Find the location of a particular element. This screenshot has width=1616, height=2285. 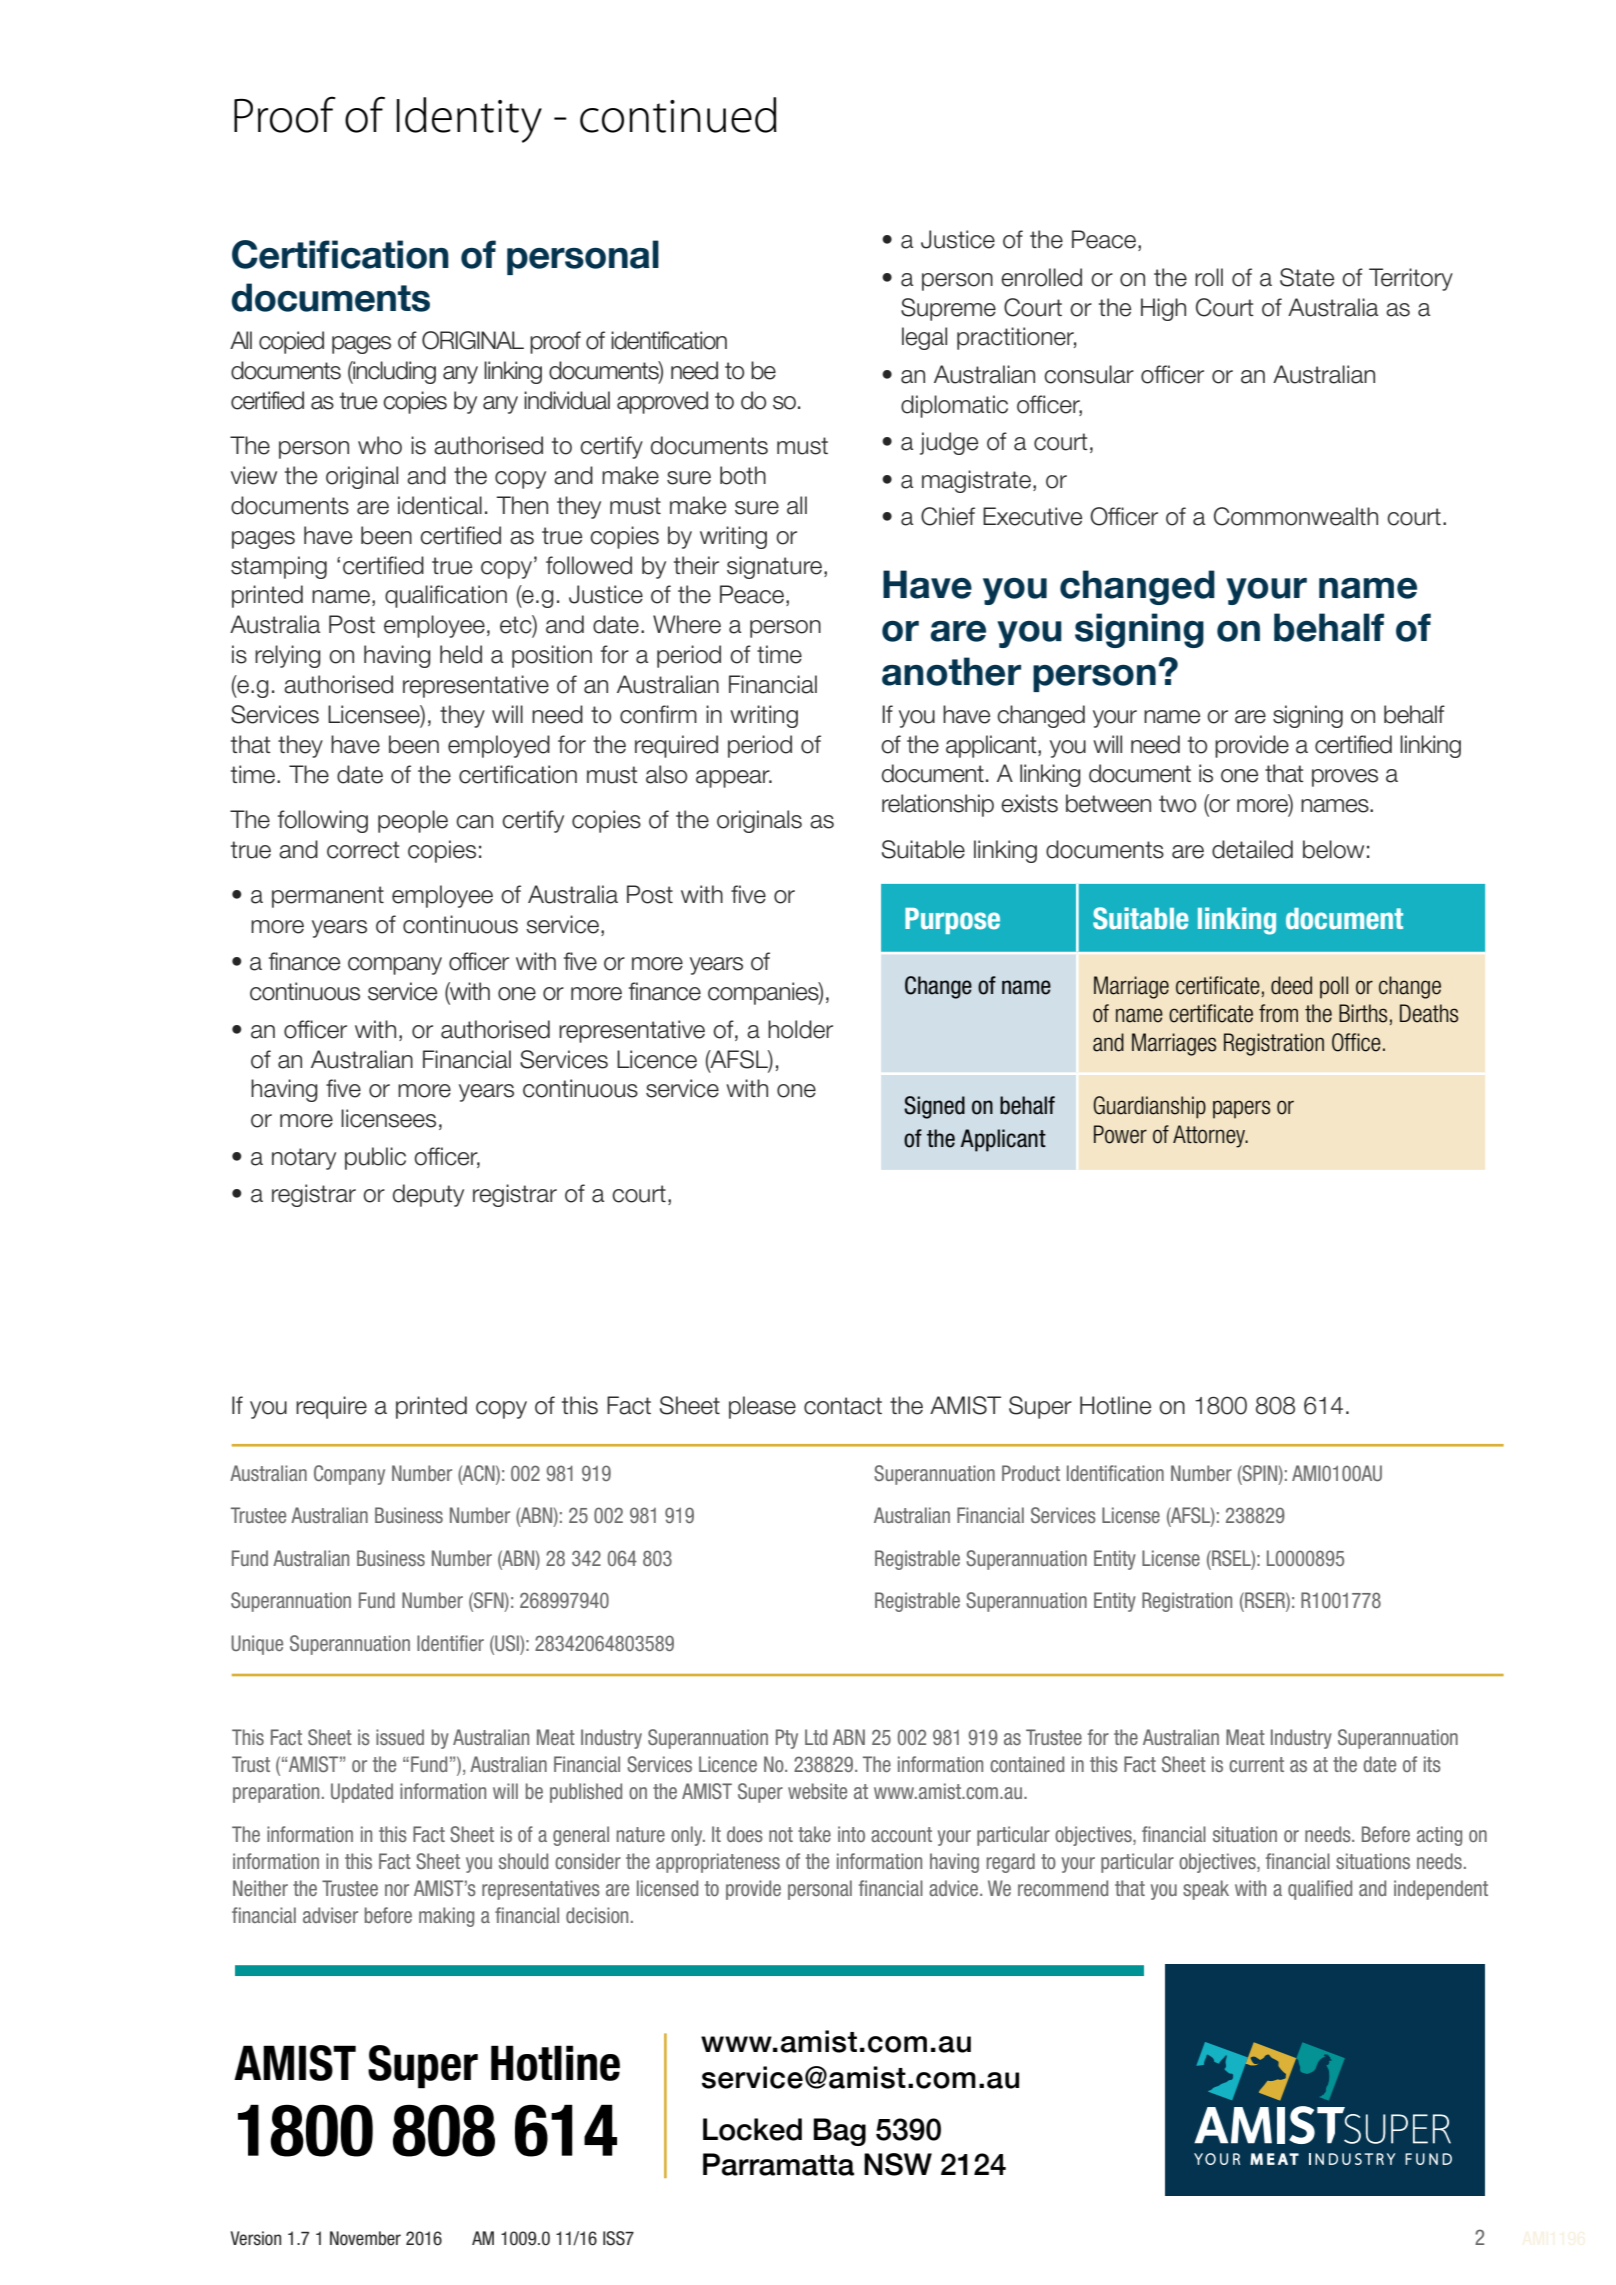

Bag is located at coordinates (839, 2132).
